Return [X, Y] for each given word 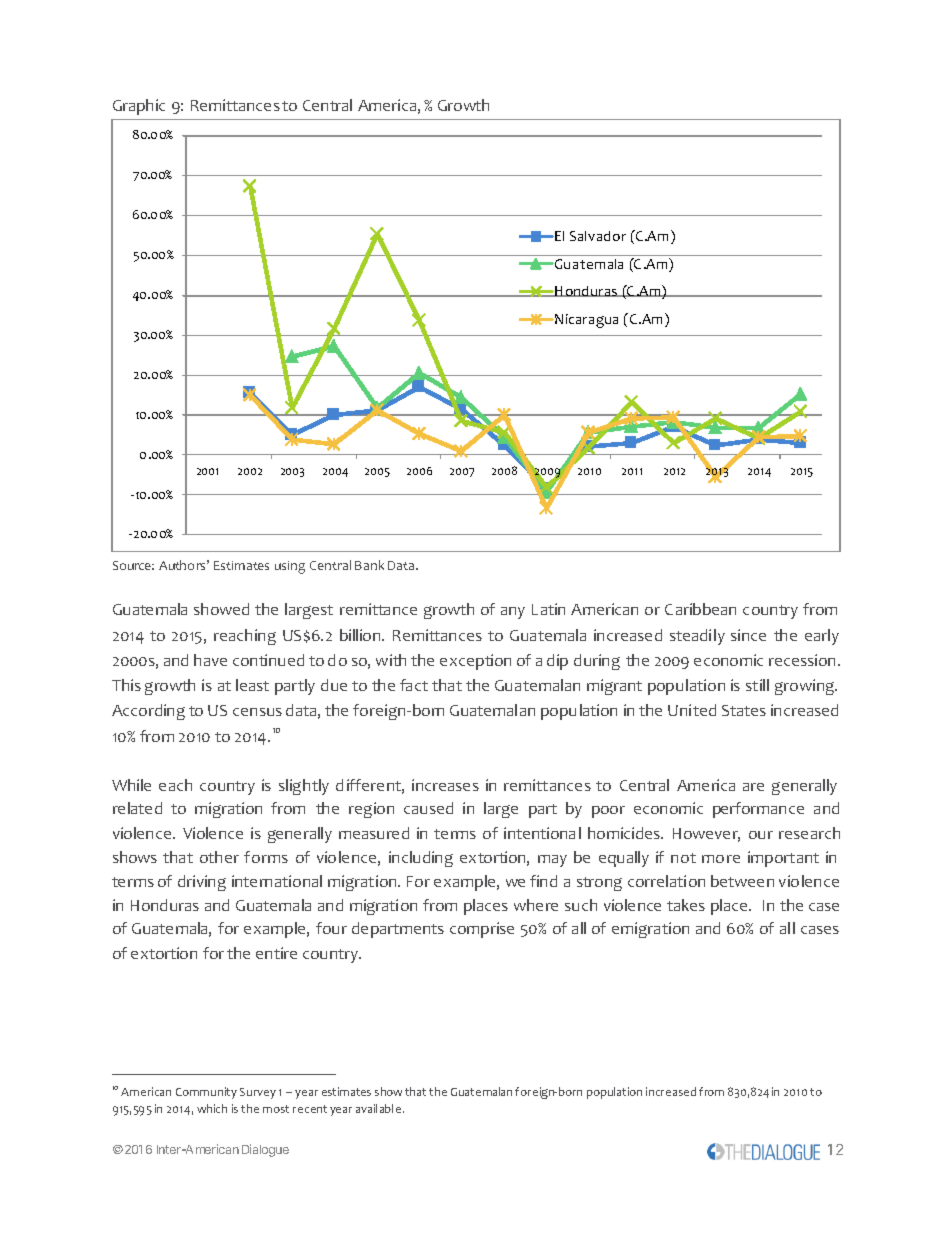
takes [686, 905]
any [513, 613]
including [421, 859]
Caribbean [700, 609]
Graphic [139, 107]
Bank [369, 565]
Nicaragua [586, 321]
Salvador [598, 236]
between [742, 881]
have [210, 660]
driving [202, 883]
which [212, 1108]
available [380, 1108]
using [290, 567]
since [748, 635]
